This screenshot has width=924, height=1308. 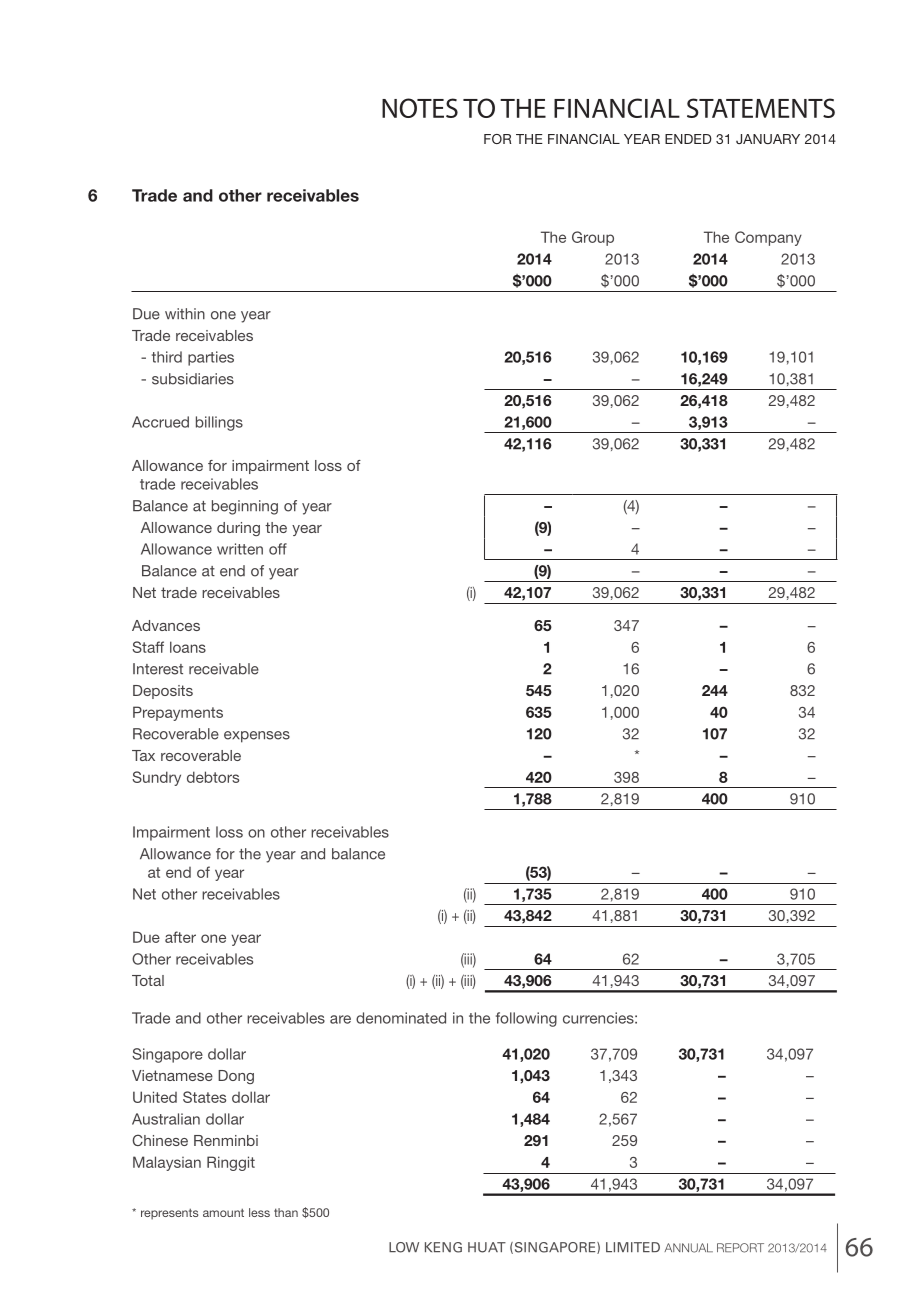 I want to click on debtors, so click(x=213, y=777).
